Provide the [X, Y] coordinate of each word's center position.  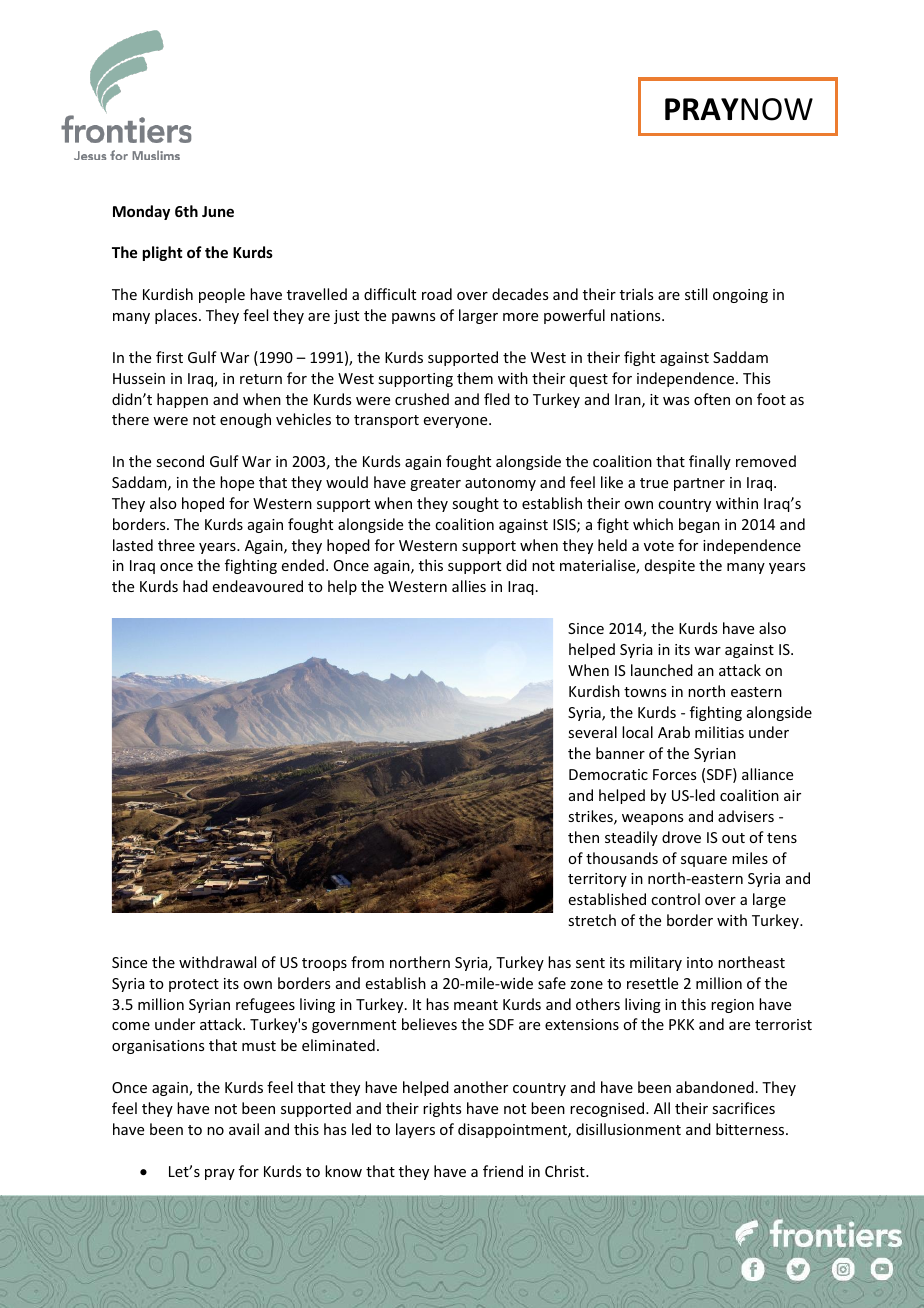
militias [719, 732]
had [195, 586]
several [592, 732]
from [367, 962]
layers [415, 1130]
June [218, 211]
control [675, 899]
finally [710, 462]
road [437, 294]
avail [244, 1129]
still [696, 294]
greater [435, 484]
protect [194, 985]
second [180, 461]
